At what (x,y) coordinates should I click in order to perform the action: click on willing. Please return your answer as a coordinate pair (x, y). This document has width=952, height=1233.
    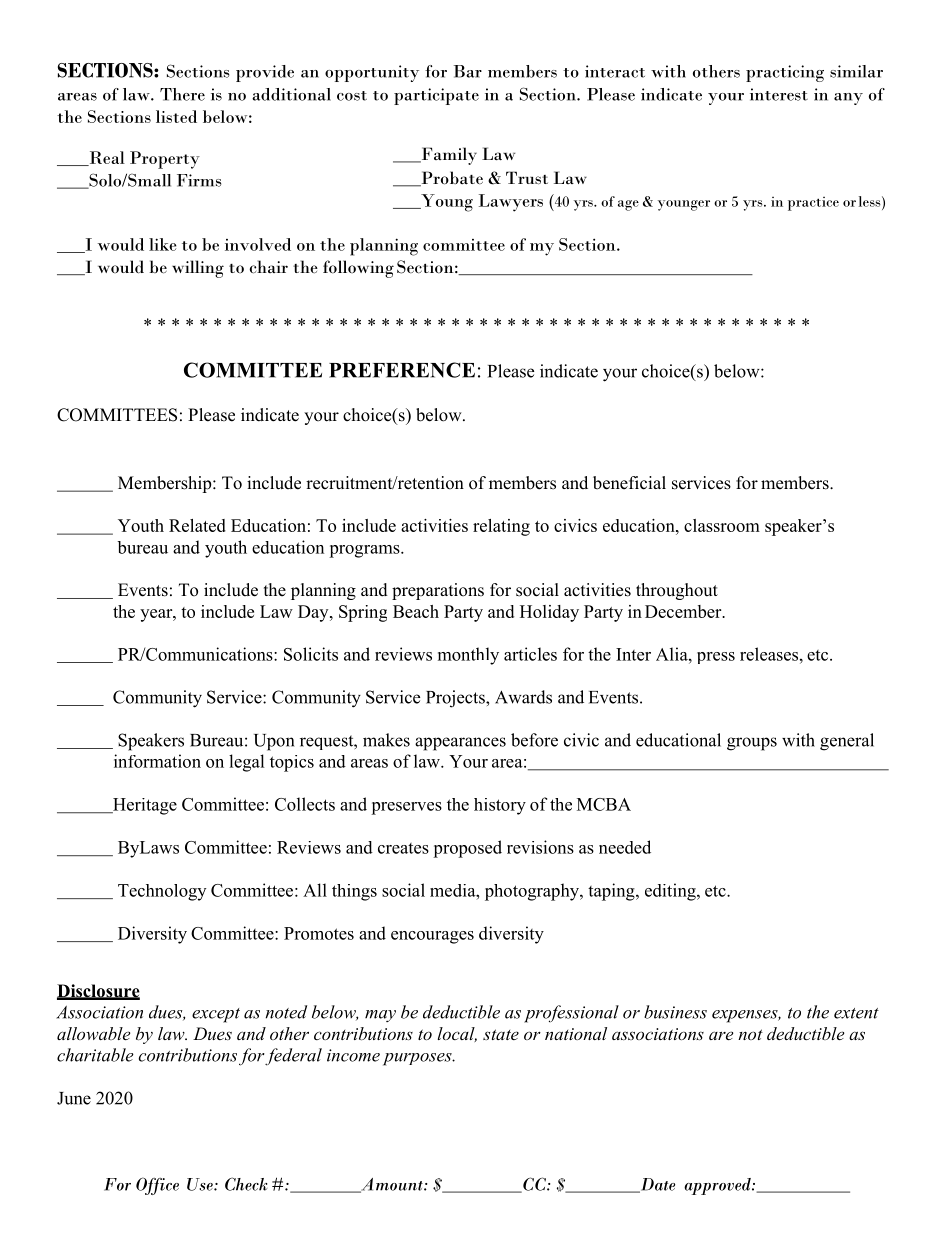
    Looking at the image, I should click on (198, 269).
